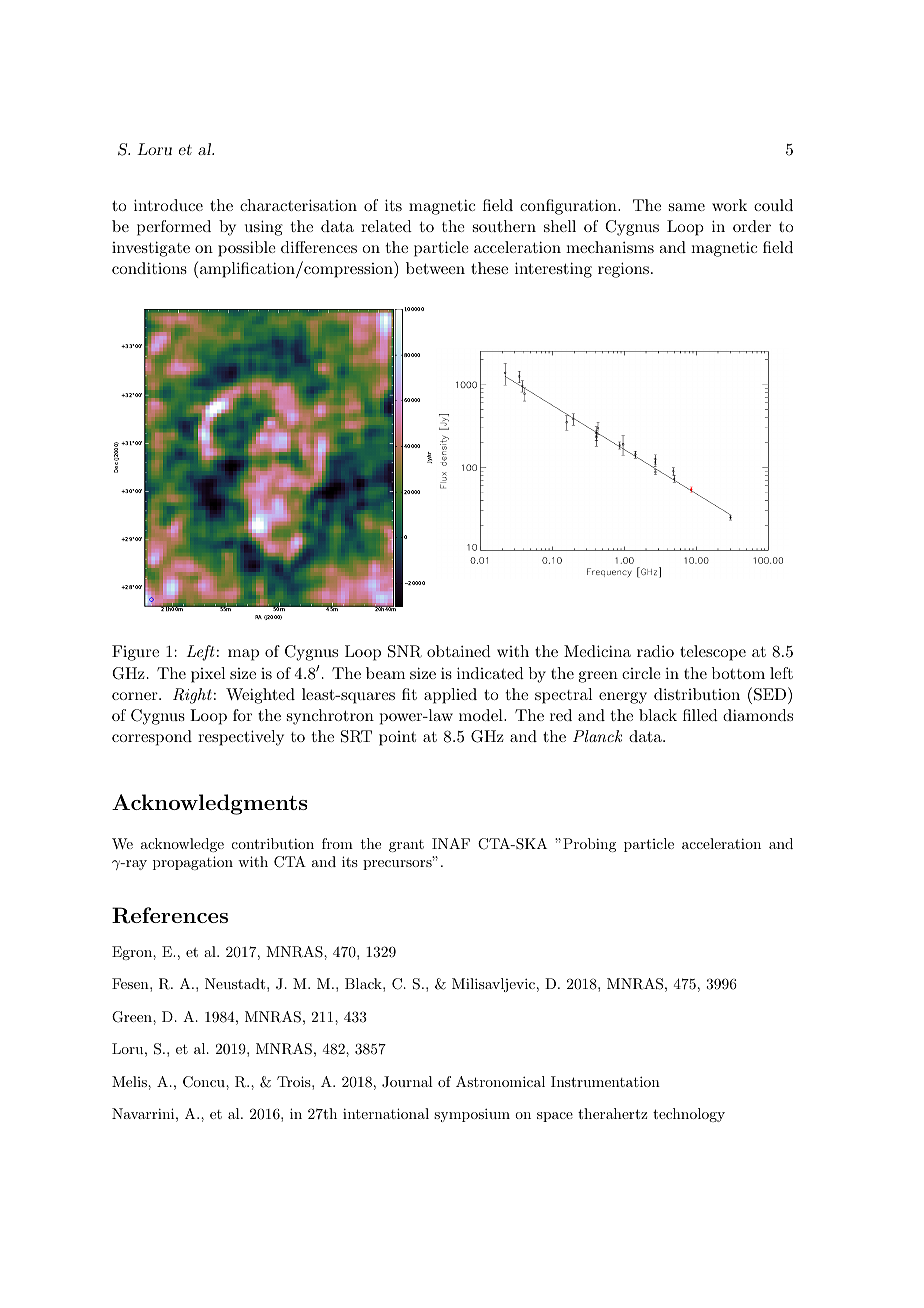 The image size is (924, 1308). What do you see at coordinates (589, 845) in the screenshot?
I see `Probing` at bounding box center [589, 845].
